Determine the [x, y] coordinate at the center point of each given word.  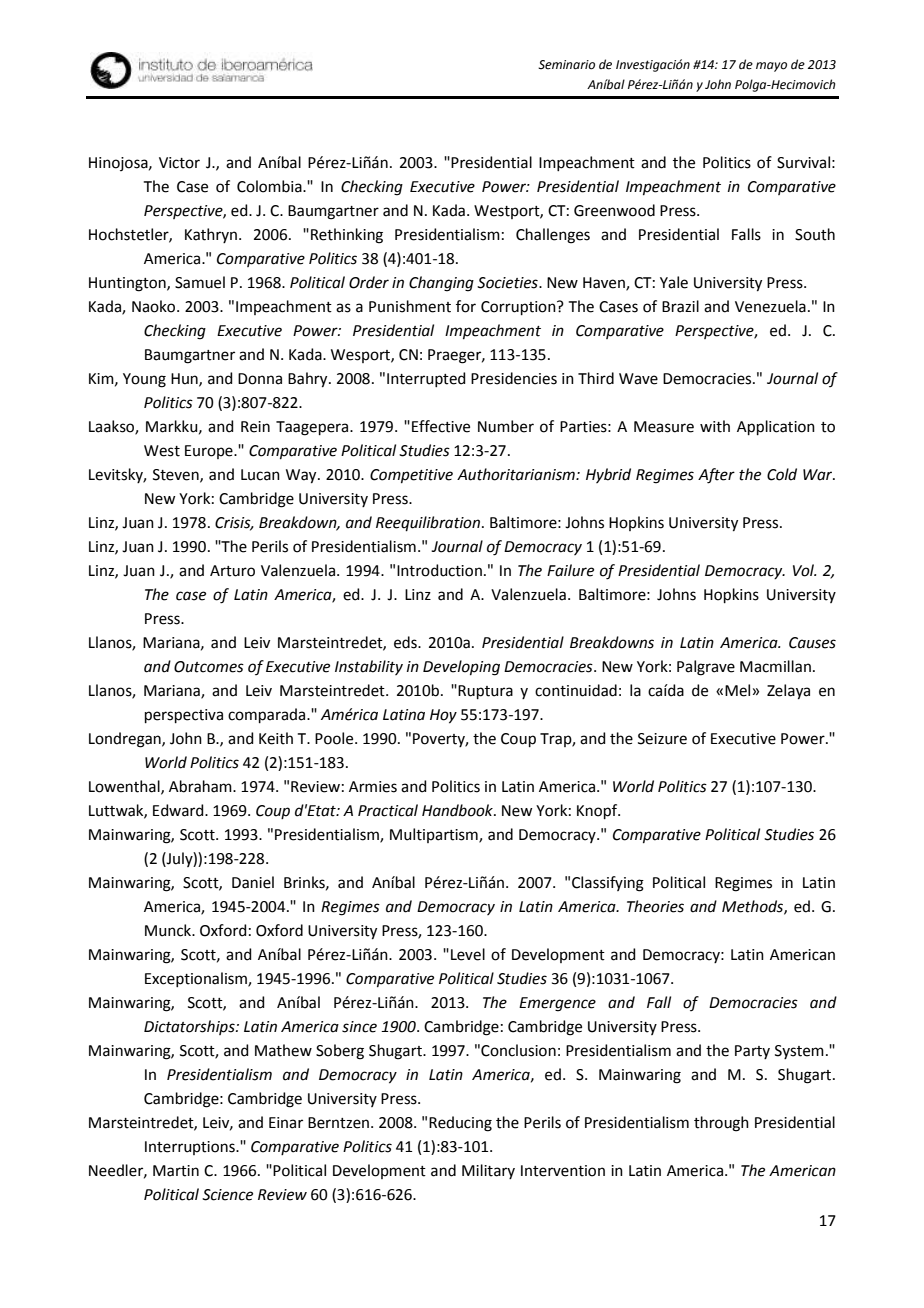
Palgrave [706, 668]
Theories [655, 906]
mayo [771, 67]
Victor [179, 163]
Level [468, 954]
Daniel [253, 882]
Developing [461, 668]
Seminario [566, 65]
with [715, 426]
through [721, 1124]
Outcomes [209, 667]
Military [488, 1171]
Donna [260, 379]
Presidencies [514, 378]
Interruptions [191, 1148]
